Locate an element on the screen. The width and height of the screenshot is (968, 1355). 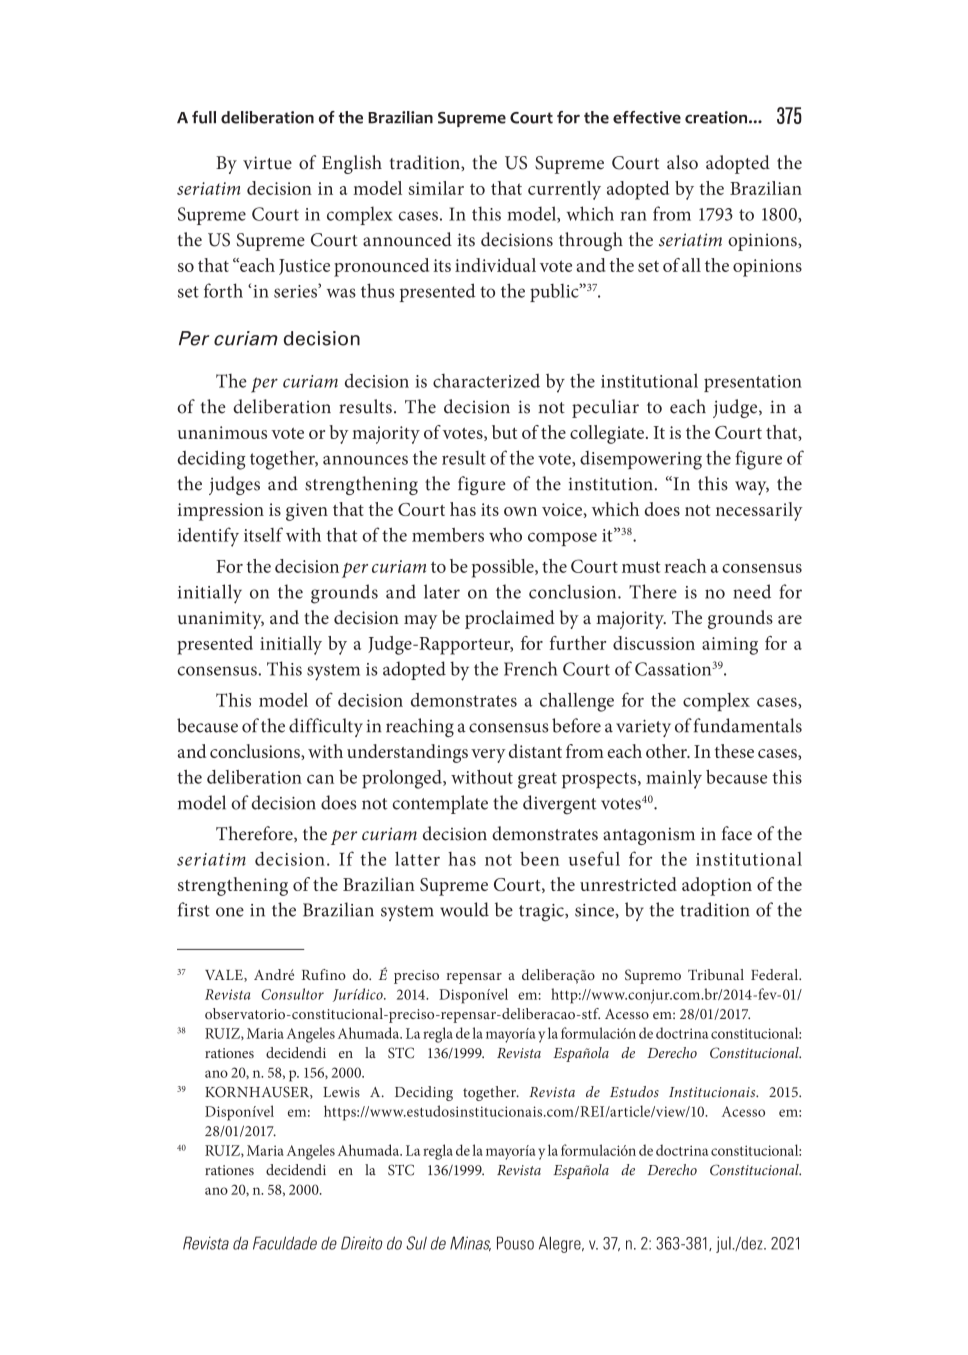
also is located at coordinates (682, 162).
